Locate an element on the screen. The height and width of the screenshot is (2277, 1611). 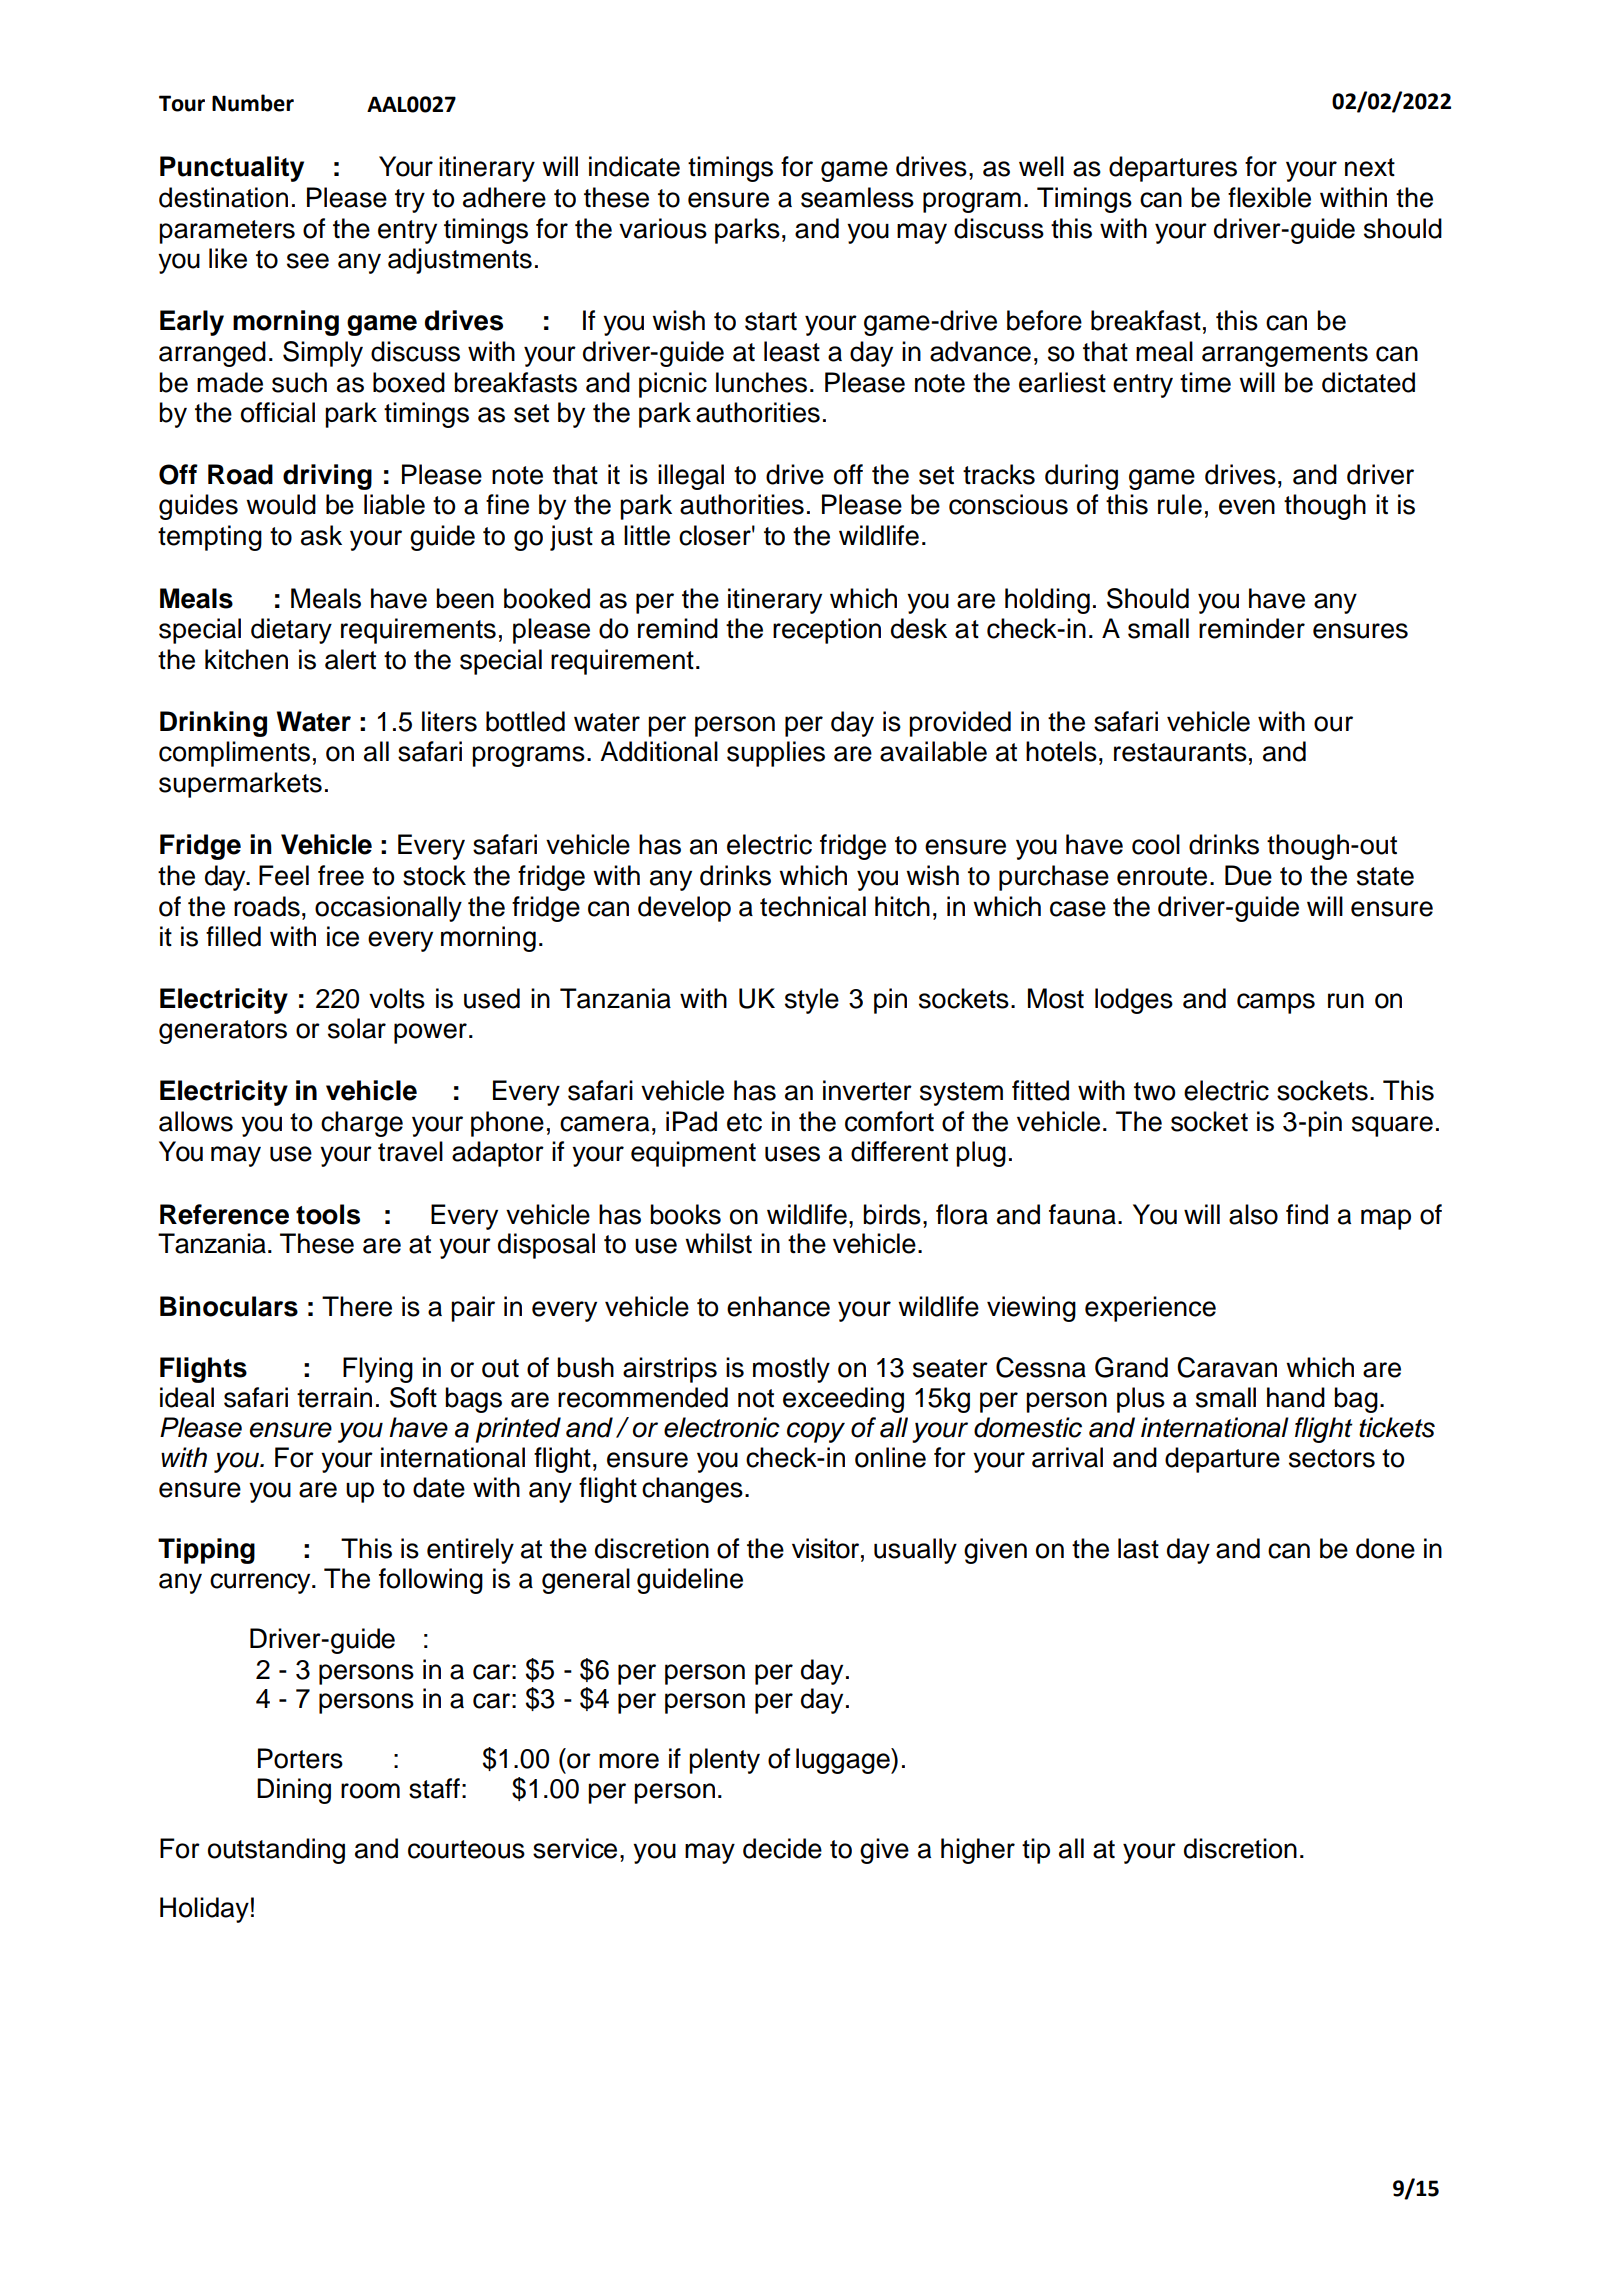
flexible is located at coordinates (1269, 197).
